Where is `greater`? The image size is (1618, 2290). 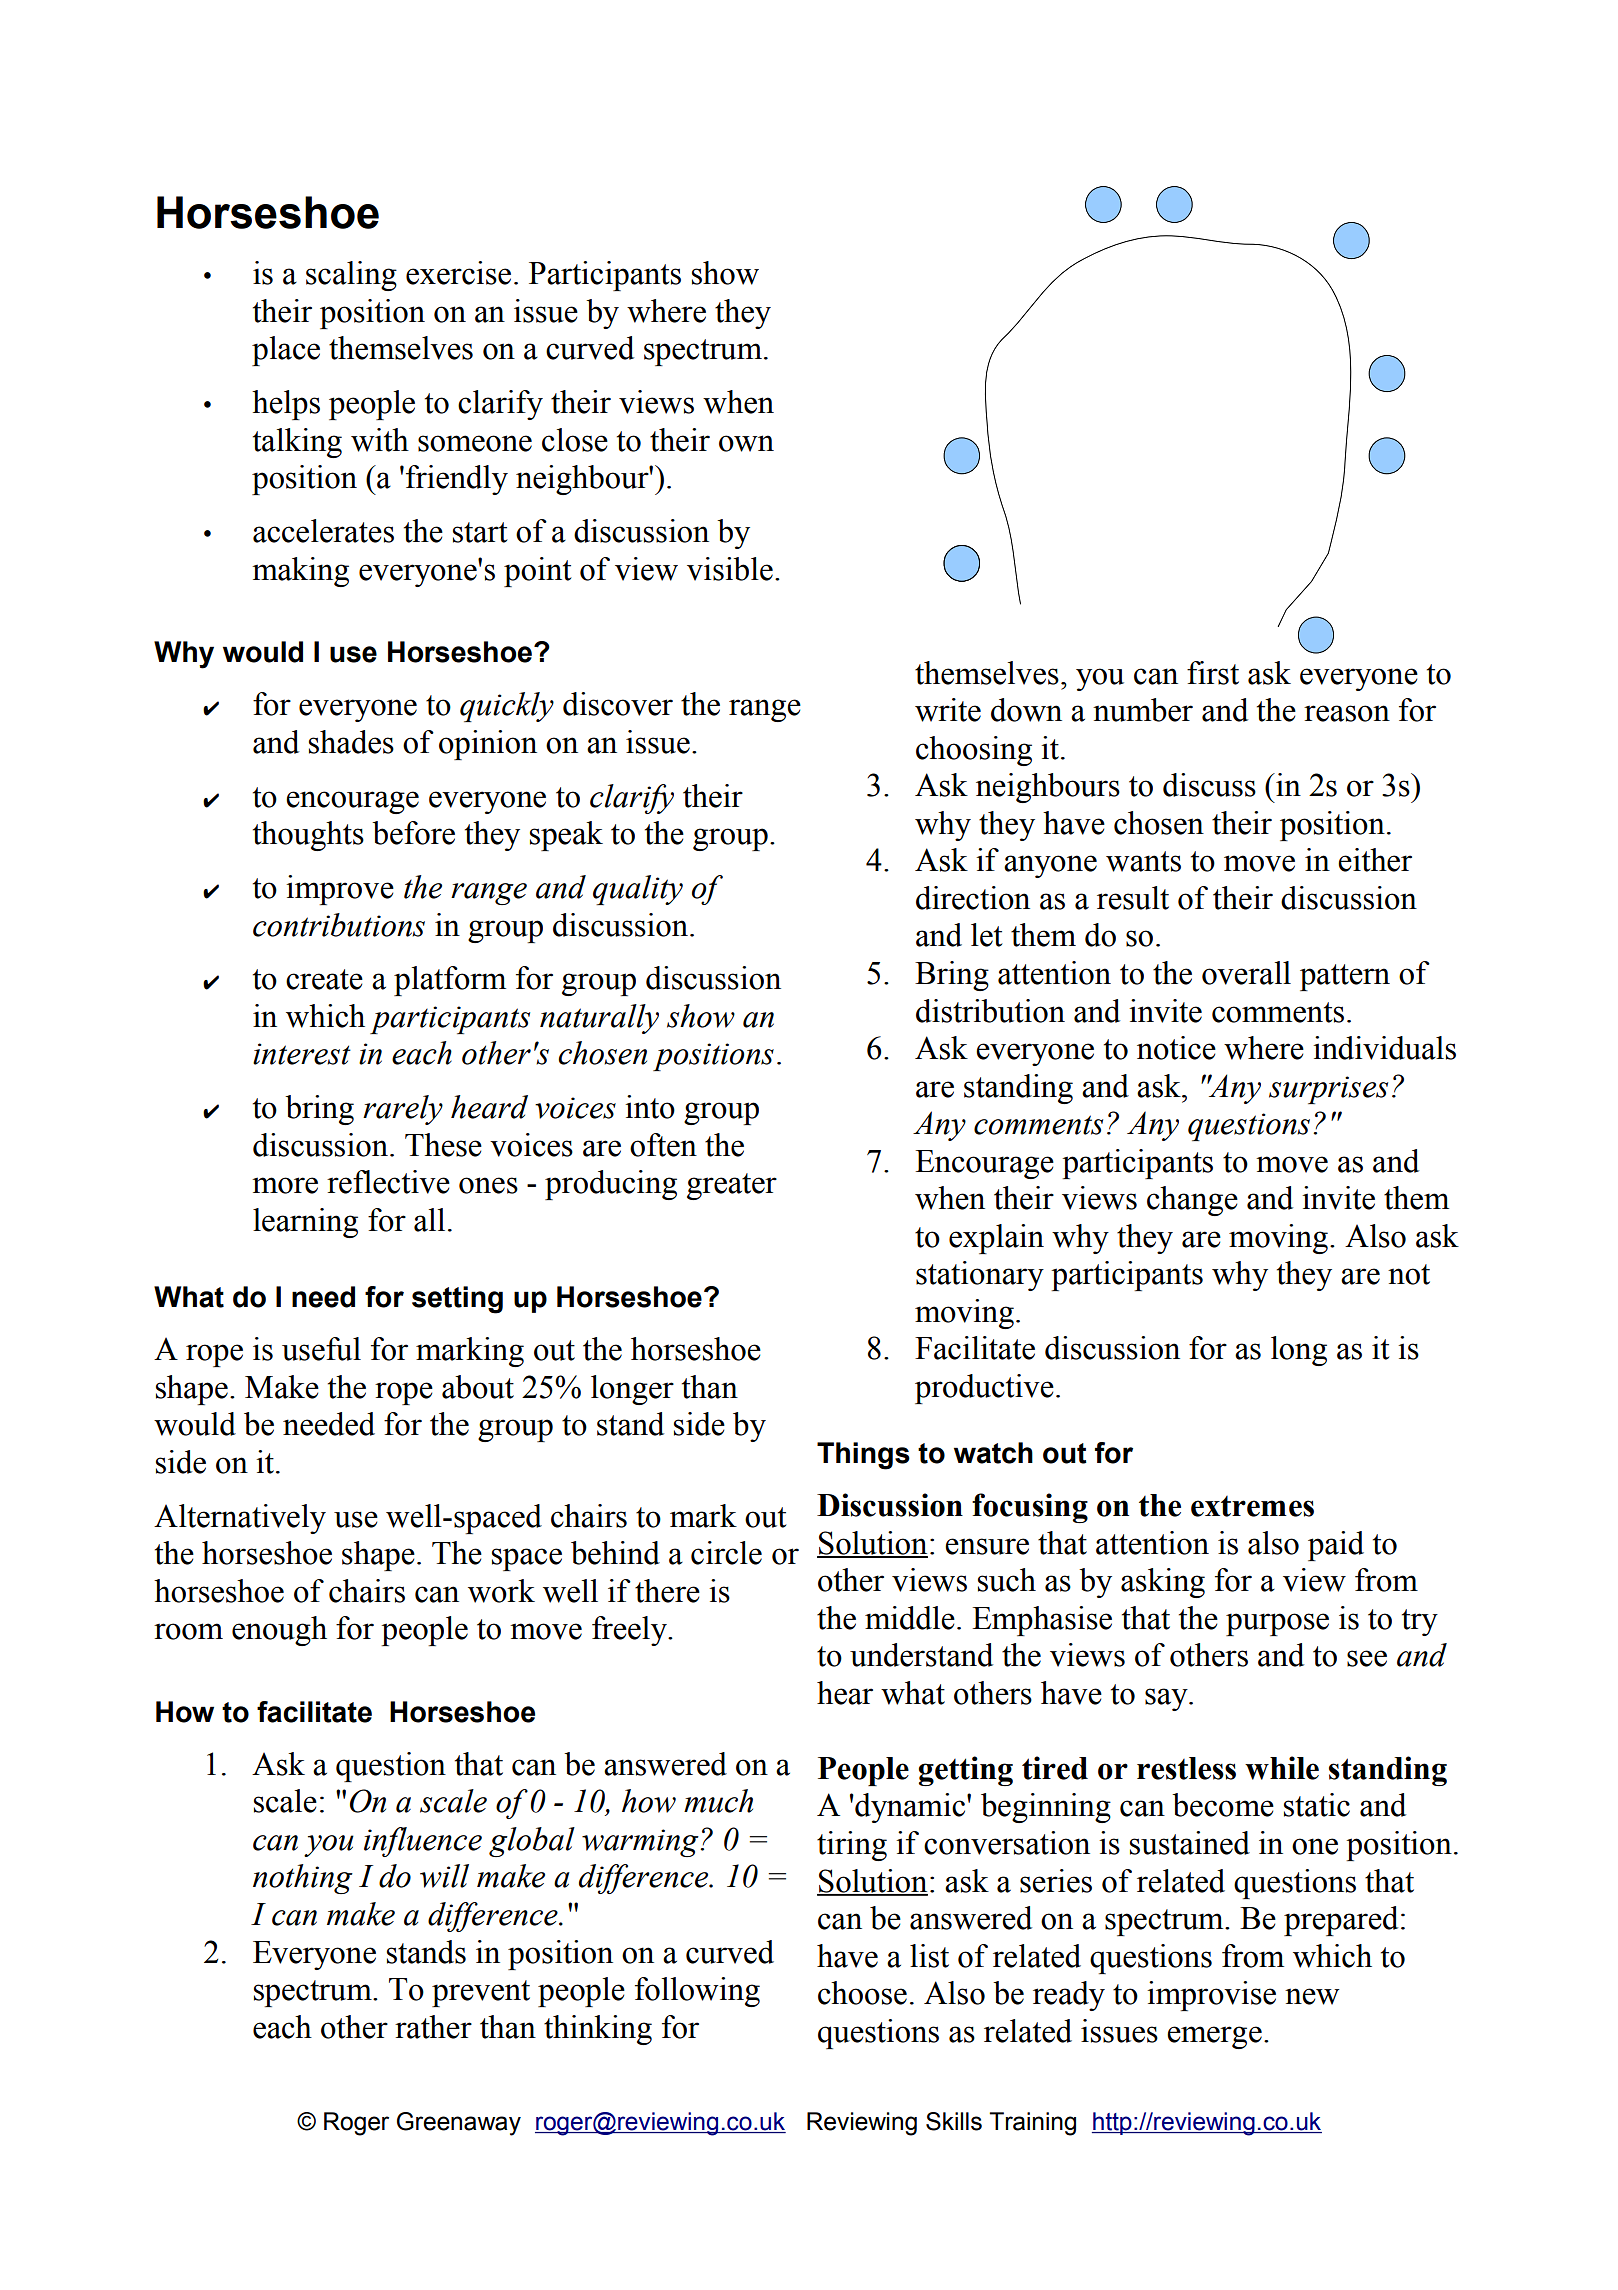 greater is located at coordinates (732, 1186).
